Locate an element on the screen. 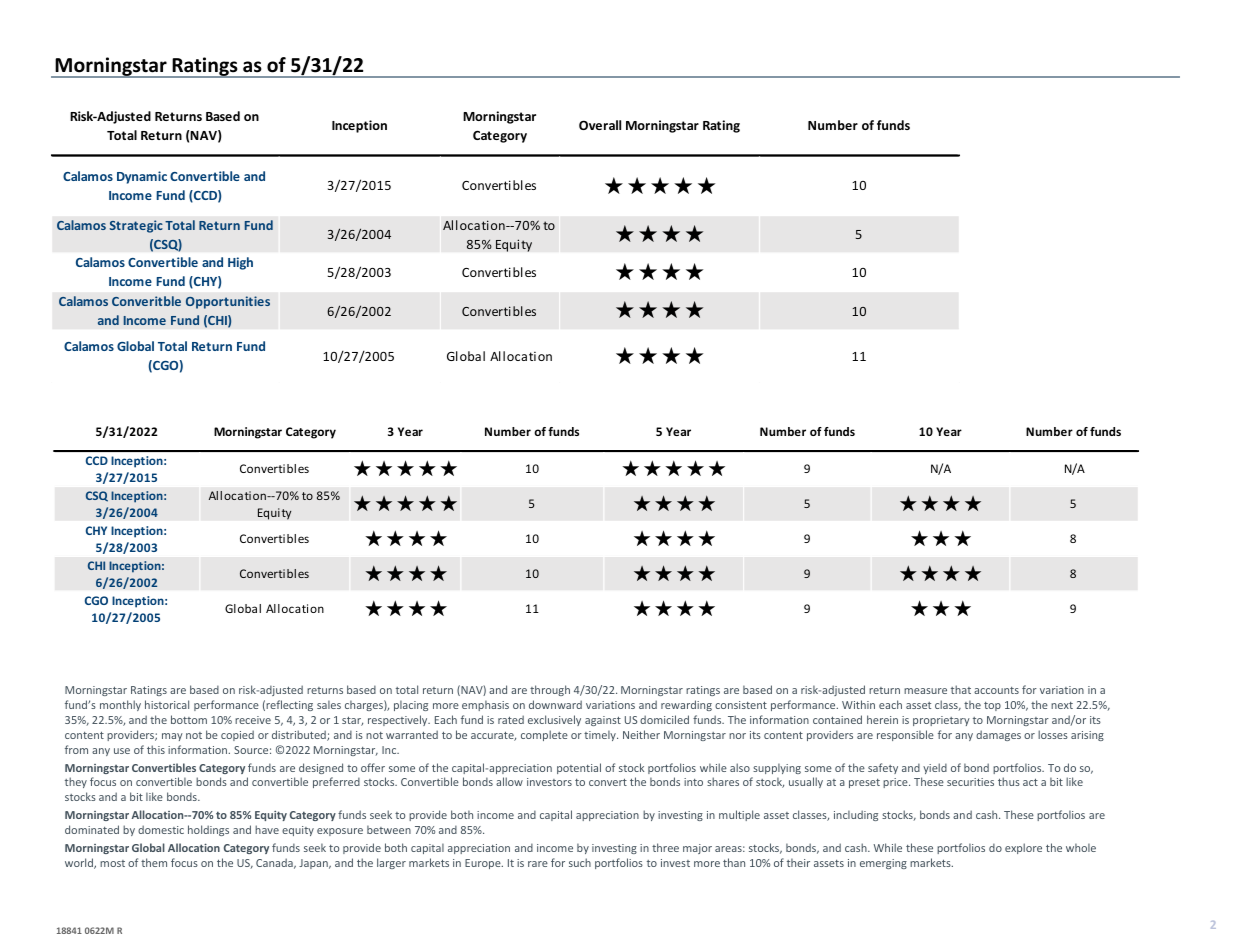  Opportunities is located at coordinates (228, 302).
